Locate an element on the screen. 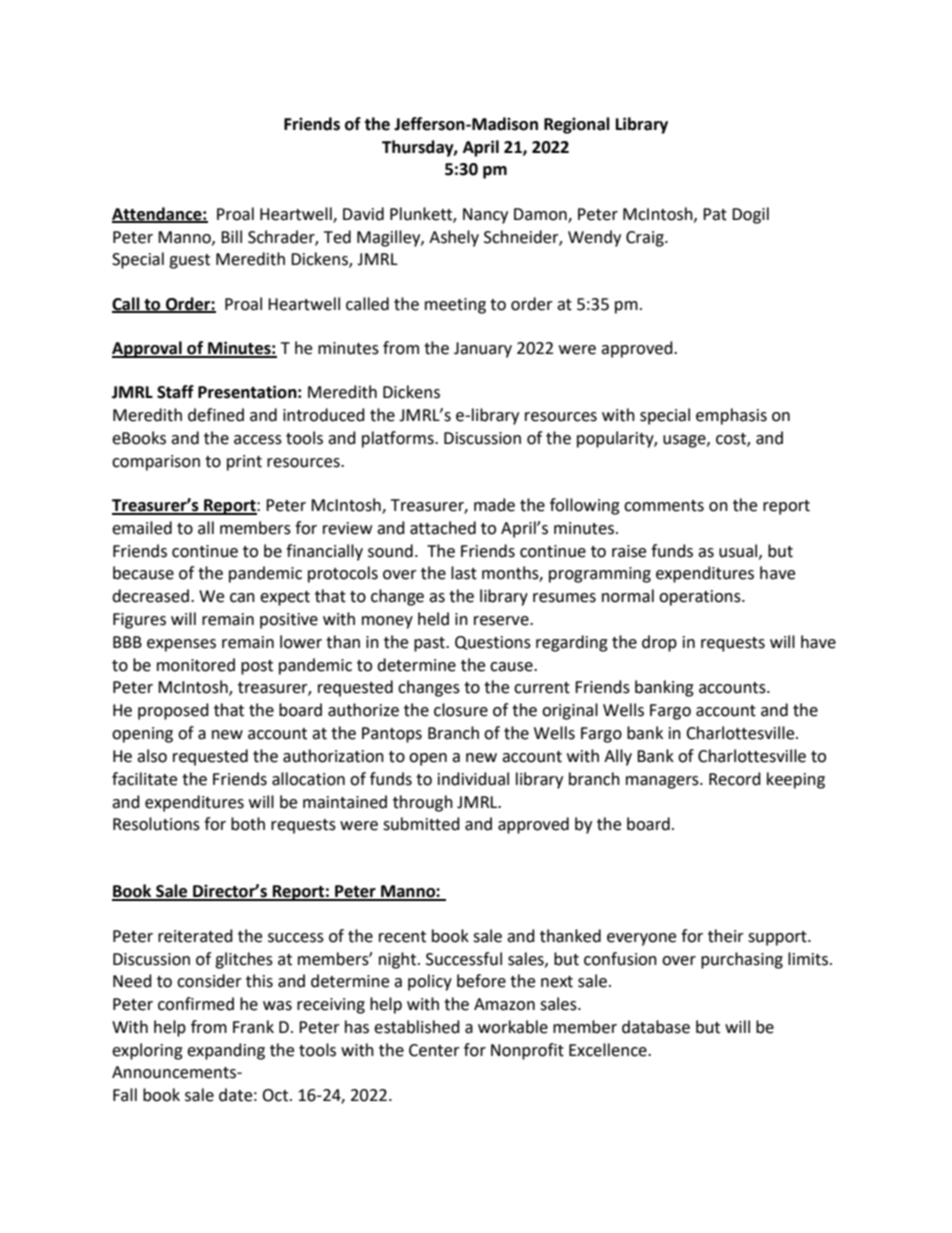 This screenshot has width=952, height=1233. can is located at coordinates (242, 598).
